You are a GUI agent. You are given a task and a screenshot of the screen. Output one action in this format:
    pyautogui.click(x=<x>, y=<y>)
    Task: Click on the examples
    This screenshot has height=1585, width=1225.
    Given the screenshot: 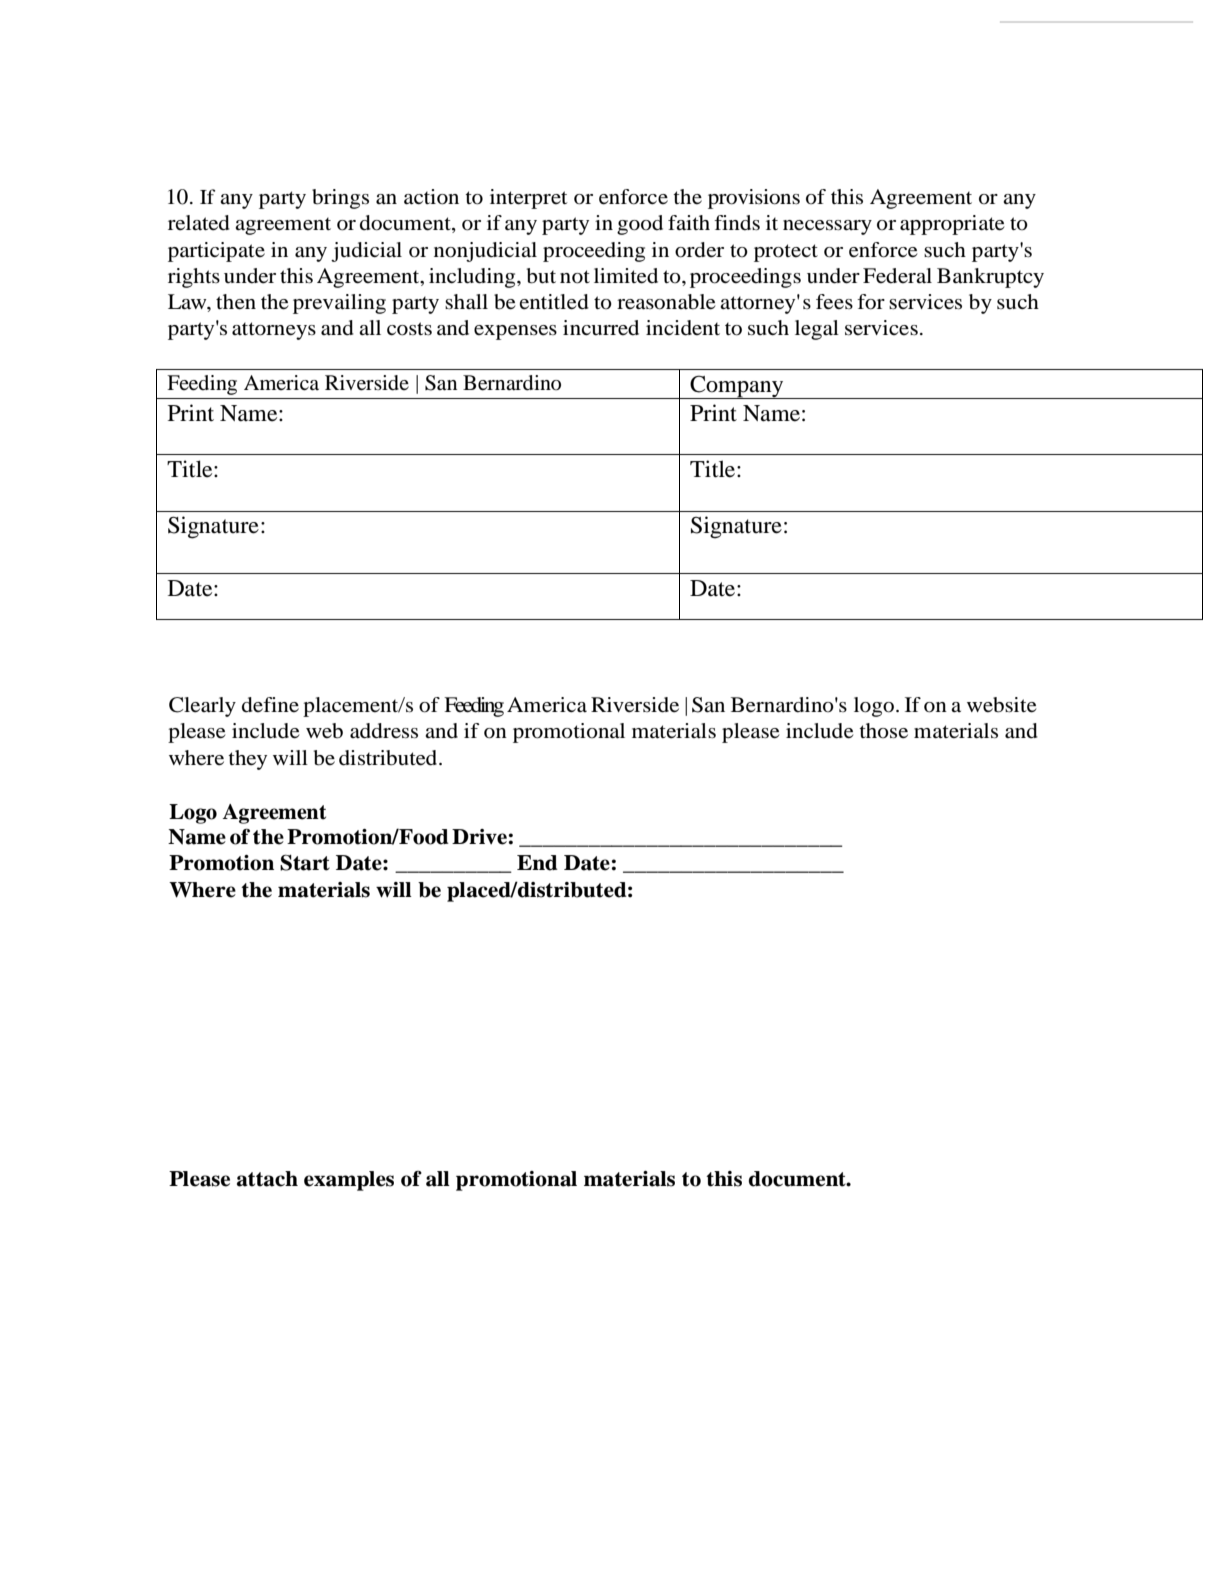 What is the action you would take?
    pyautogui.click(x=349, y=1181)
